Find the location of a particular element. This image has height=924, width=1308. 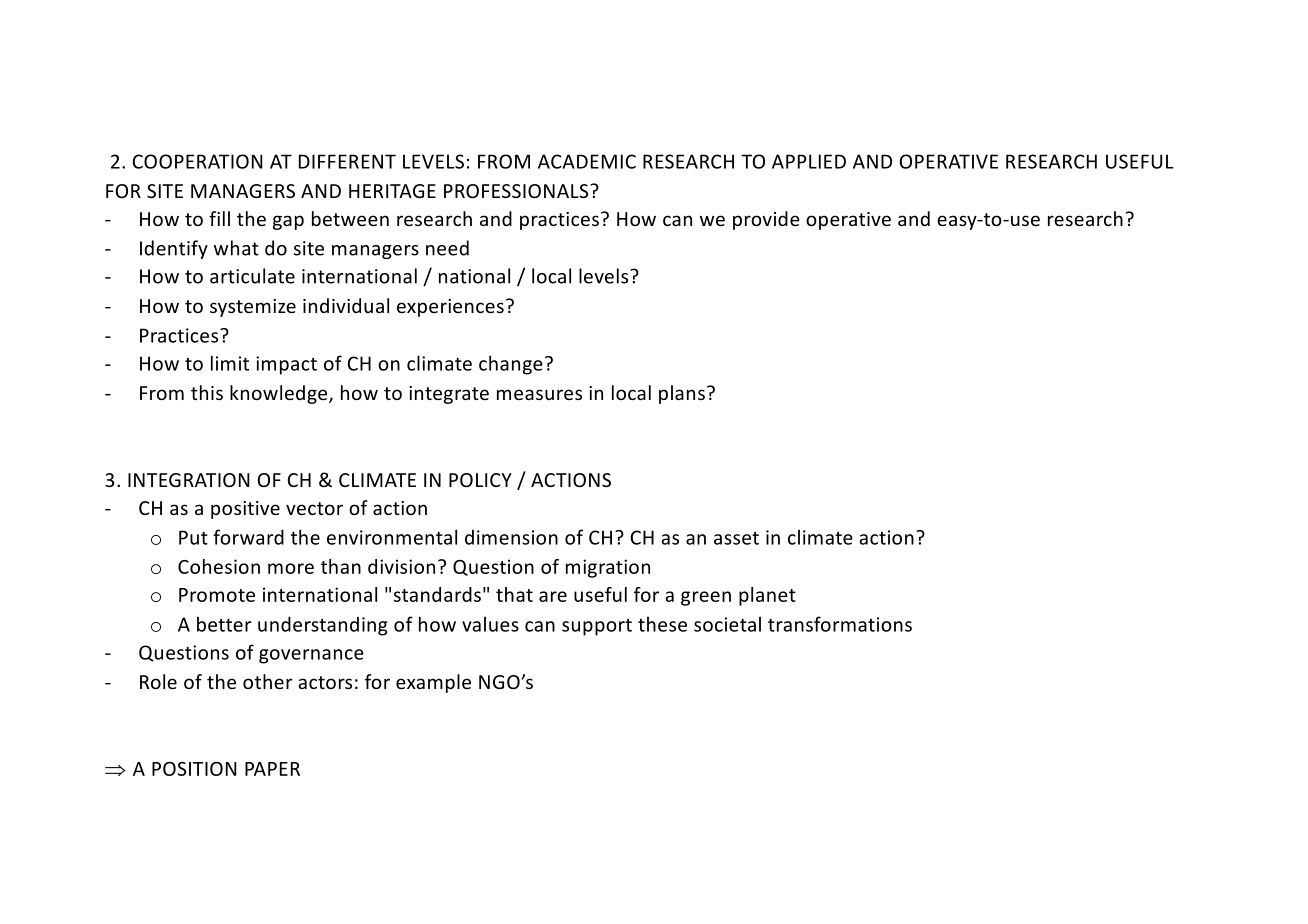

societal is located at coordinates (727, 624).
